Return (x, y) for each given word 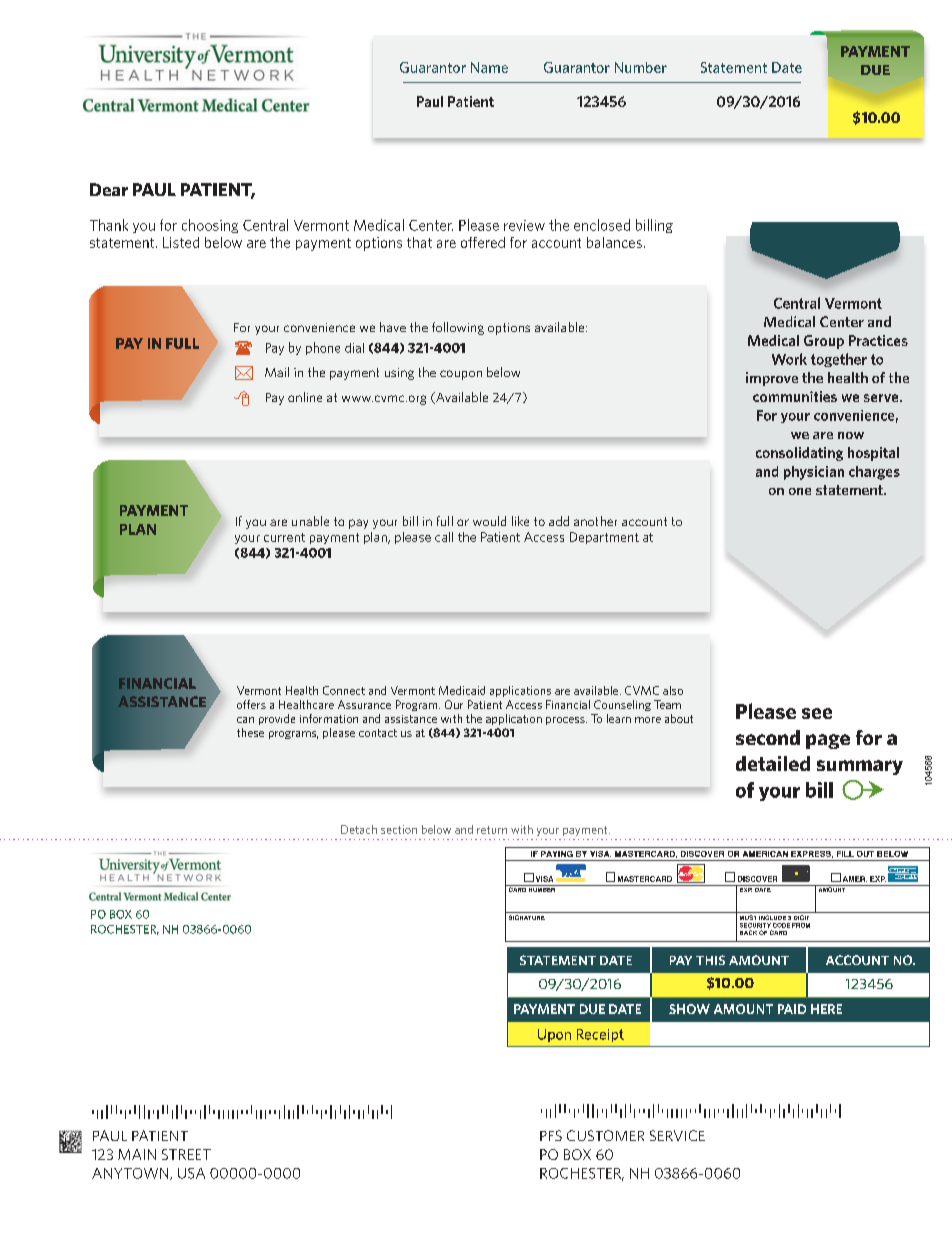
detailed (773, 763)
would (489, 521)
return (492, 830)
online (305, 397)
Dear (109, 189)
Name (489, 67)
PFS (551, 1135)
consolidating (799, 454)
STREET (186, 1154)
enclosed (602, 225)
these (250, 732)
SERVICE (677, 1135)
